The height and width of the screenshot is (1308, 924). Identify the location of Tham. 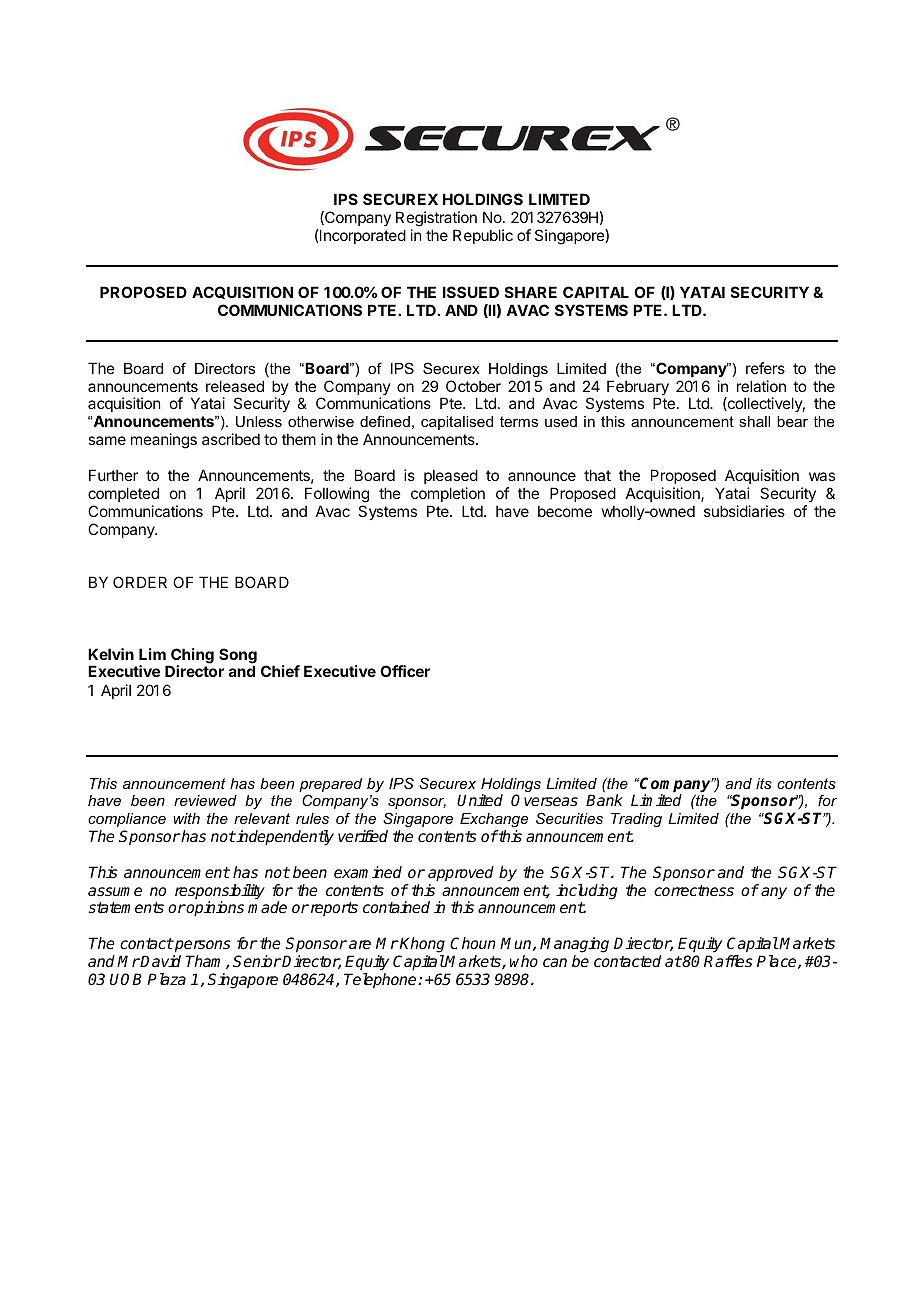
(206, 962).
